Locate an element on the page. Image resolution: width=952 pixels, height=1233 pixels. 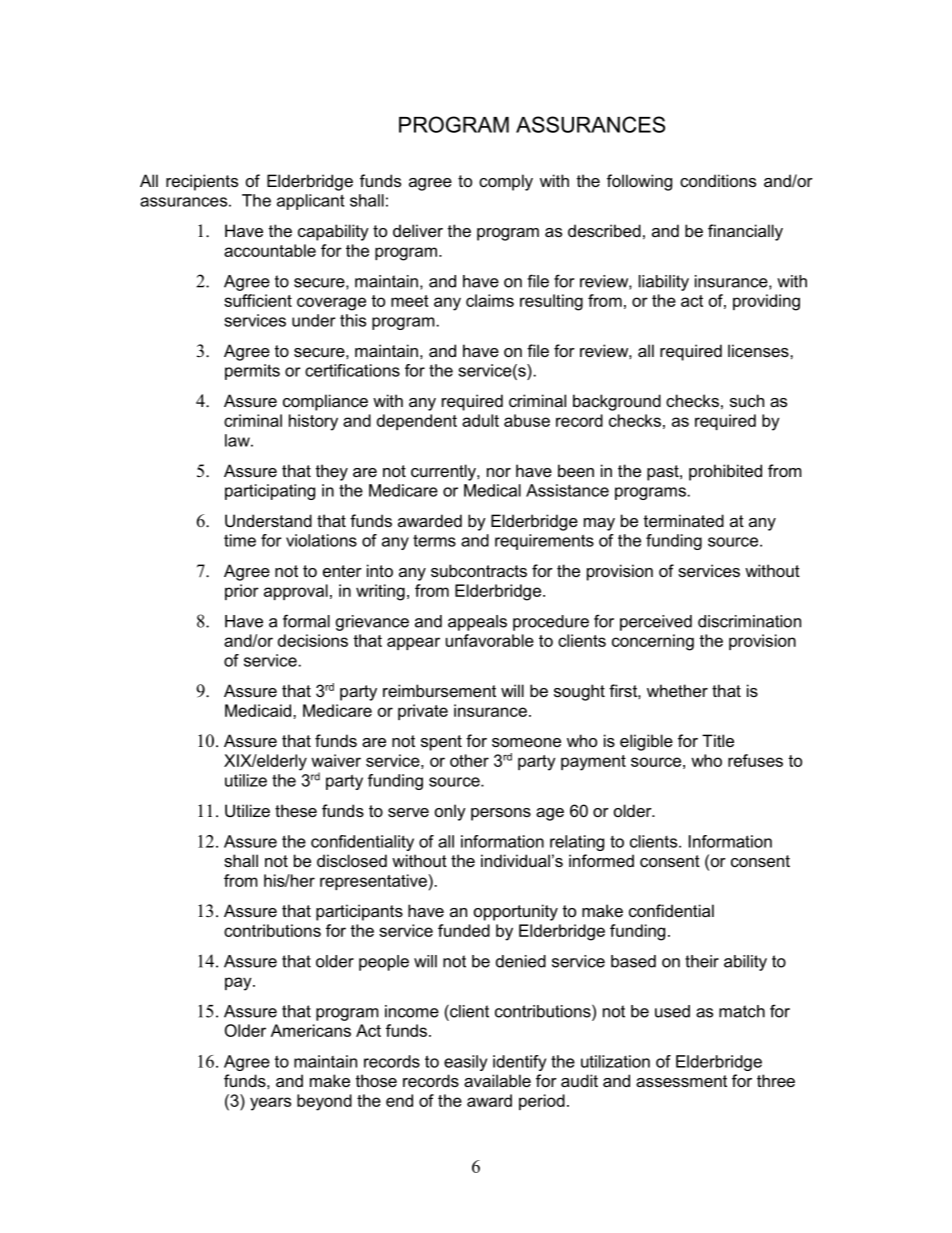
years is located at coordinates (270, 1104).
